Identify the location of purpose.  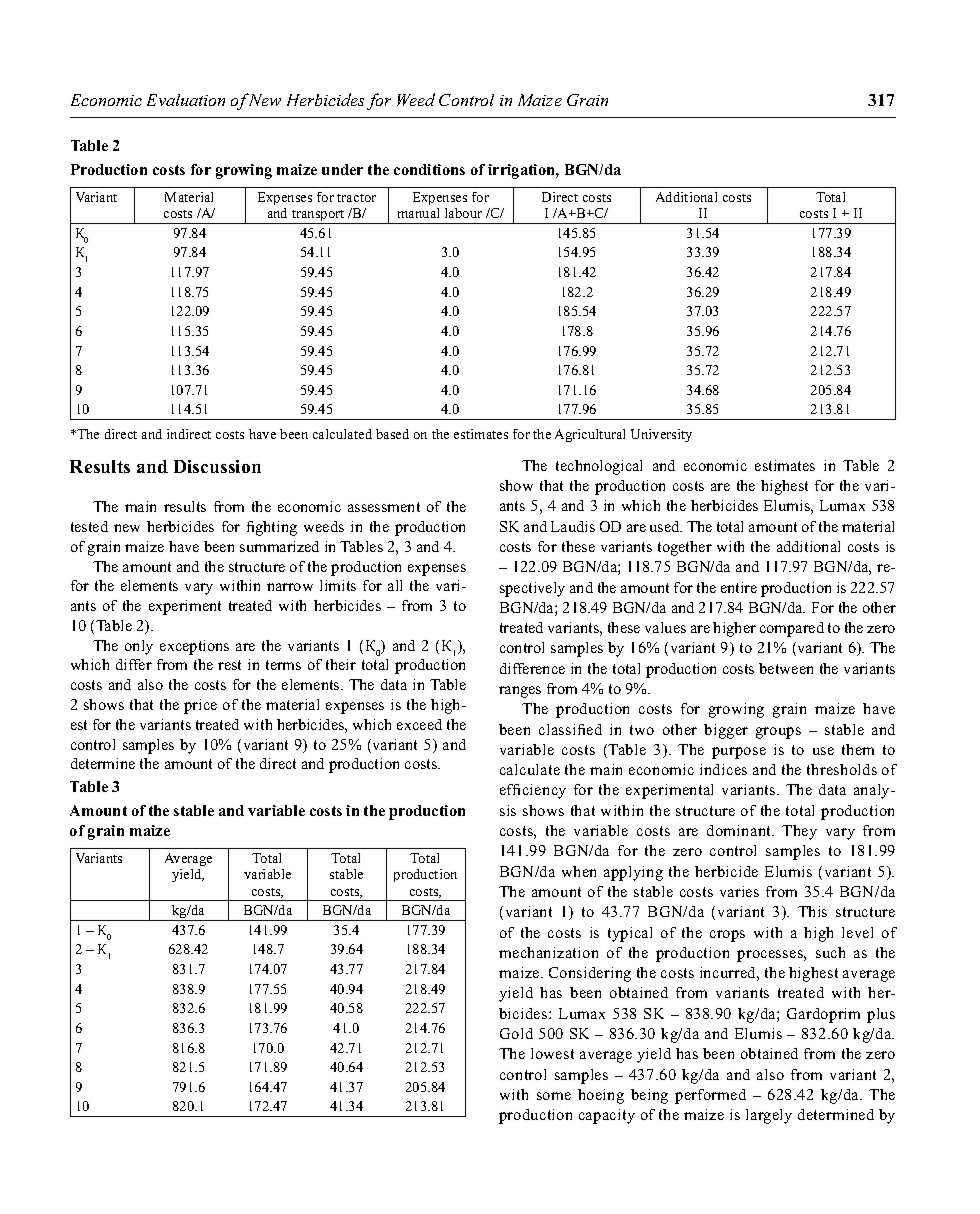
(739, 753).
